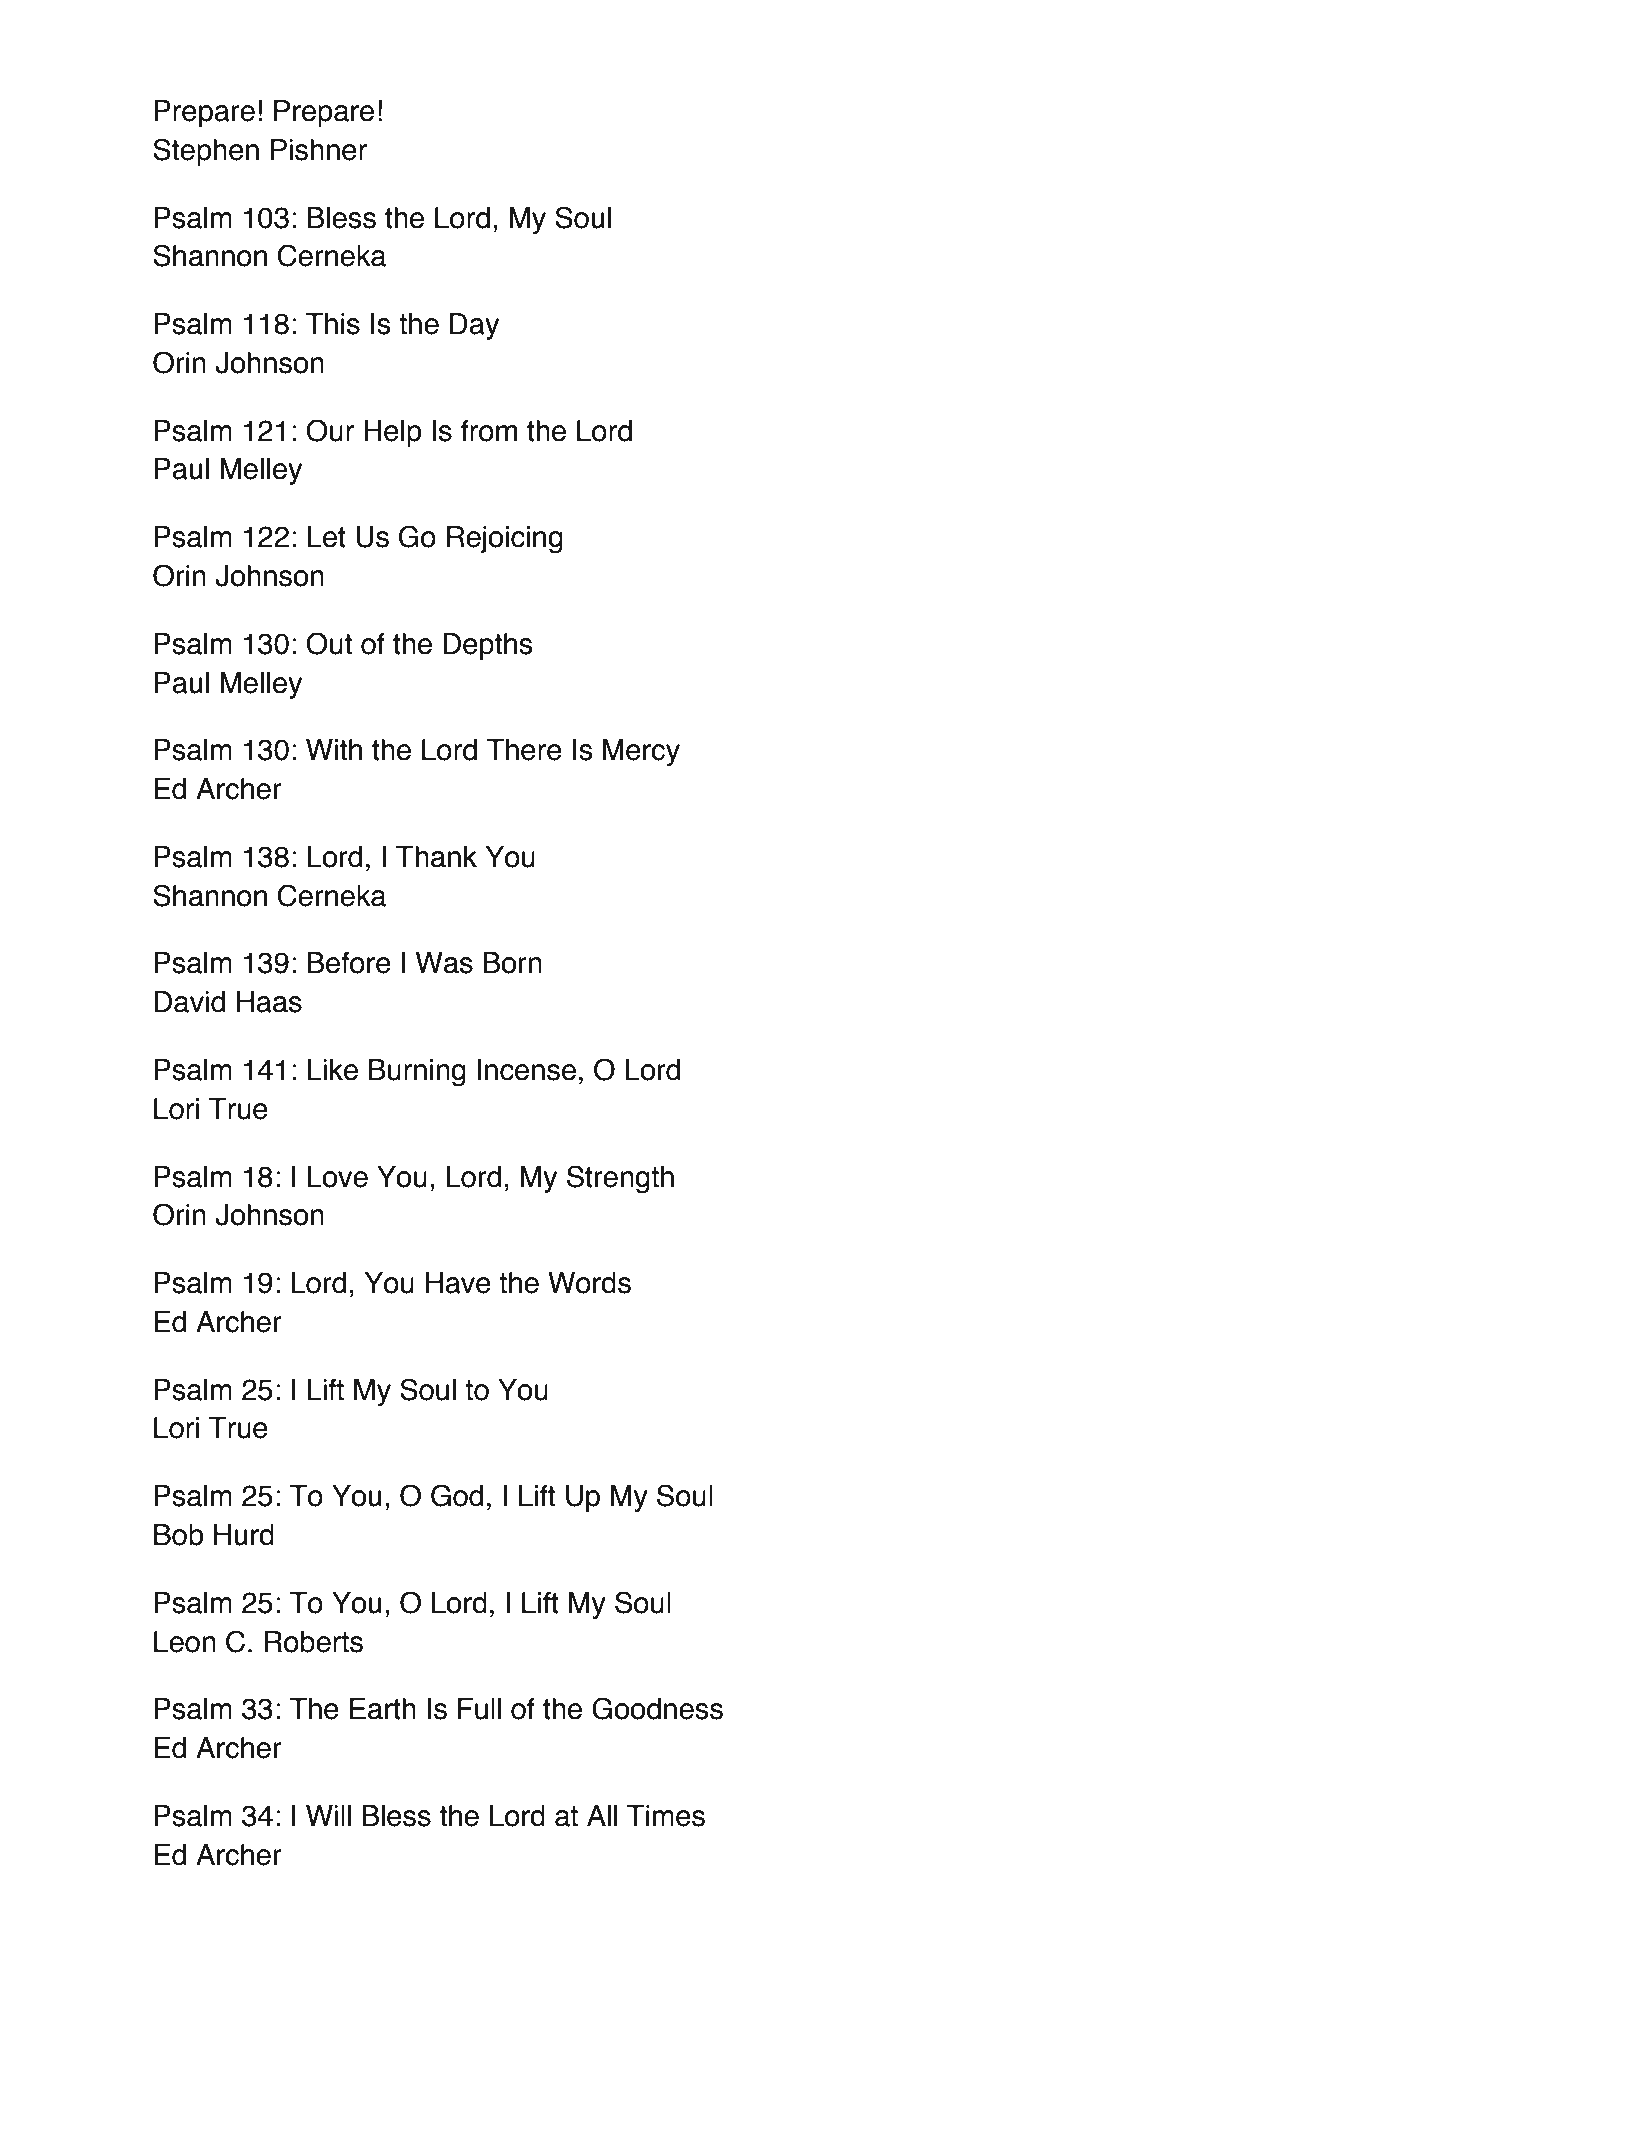 This page has height=2131, width=1647. What do you see at coordinates (474, 326) in the page?
I see `Day` at bounding box center [474, 326].
